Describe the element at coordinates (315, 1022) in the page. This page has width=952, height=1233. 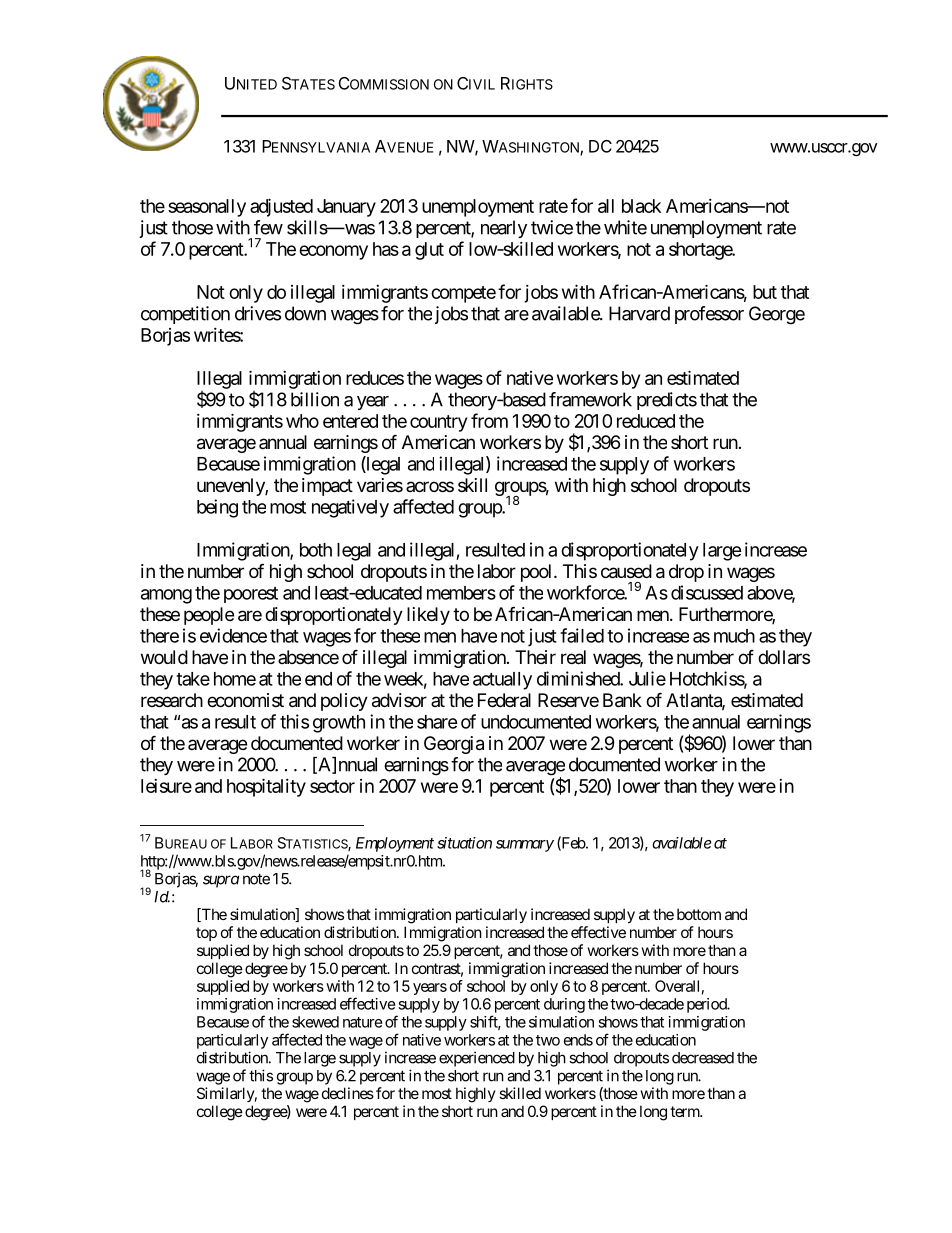
I see `skewed` at that location.
